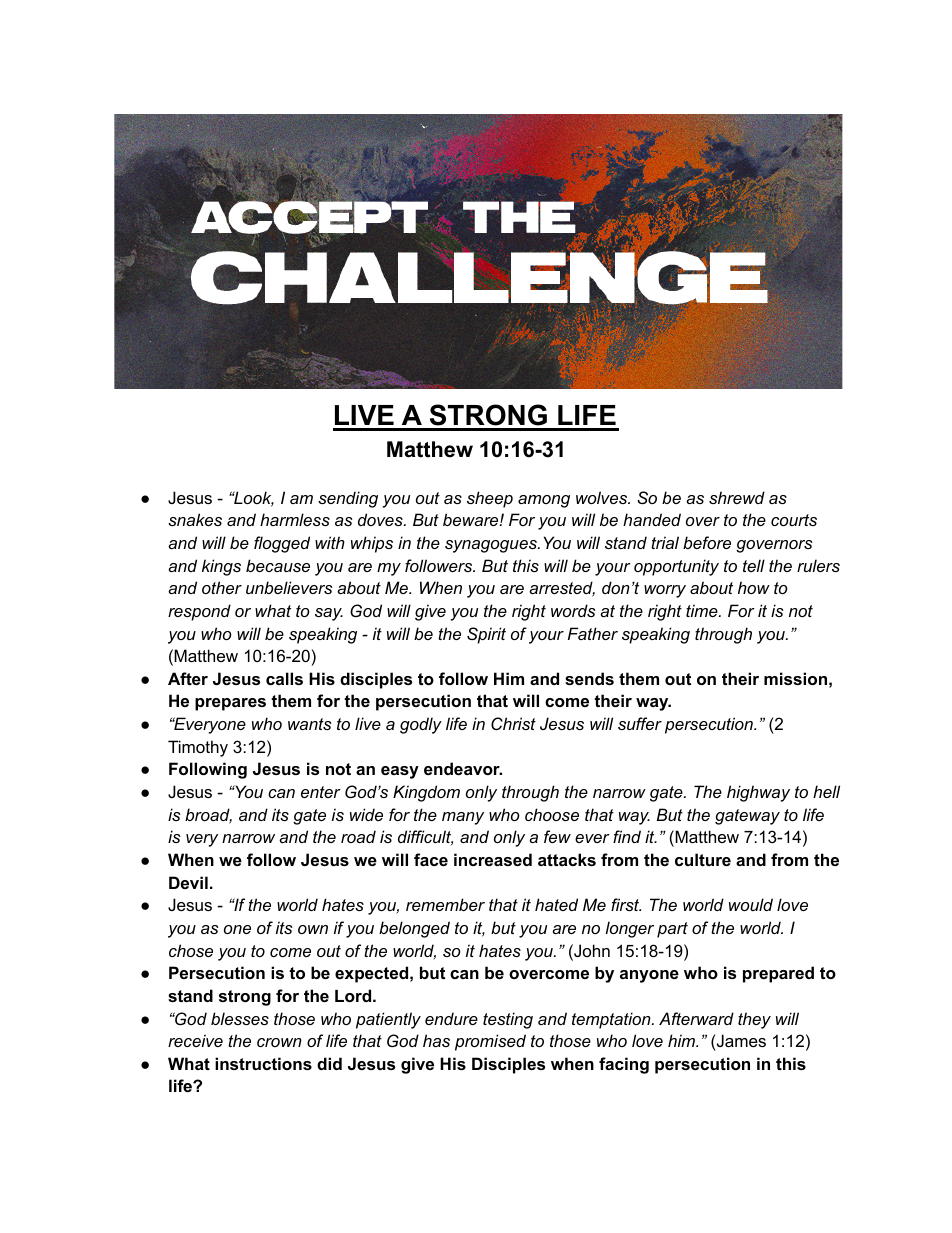 This screenshot has height=1233, width=952. I want to click on enter, so click(321, 792).
